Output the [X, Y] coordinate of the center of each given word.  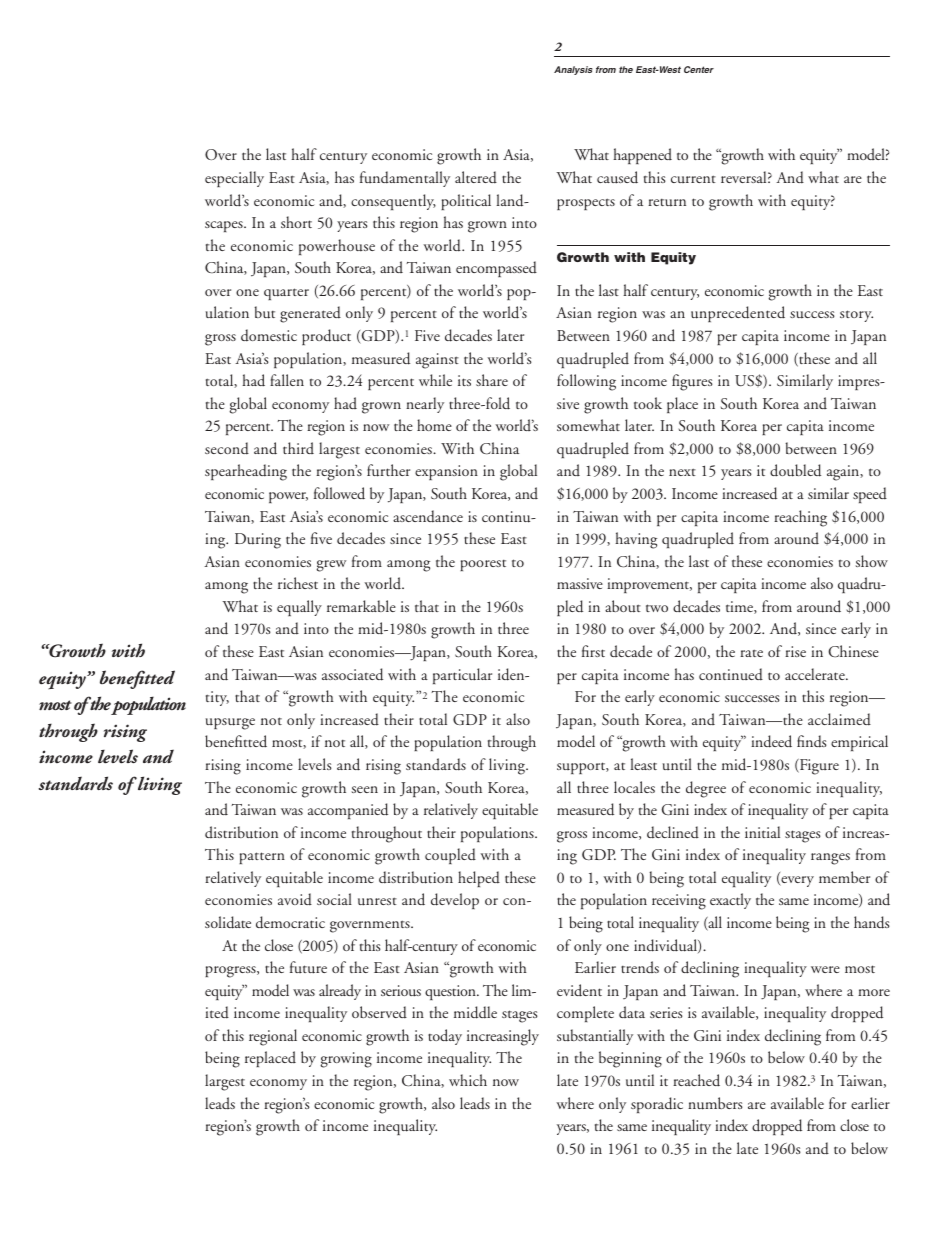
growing [346, 1060]
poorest [483, 565]
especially [234, 179]
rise [795, 651]
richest [298, 583]
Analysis [573, 70]
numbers [715, 1103]
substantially [595, 1037]
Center [699, 69]
